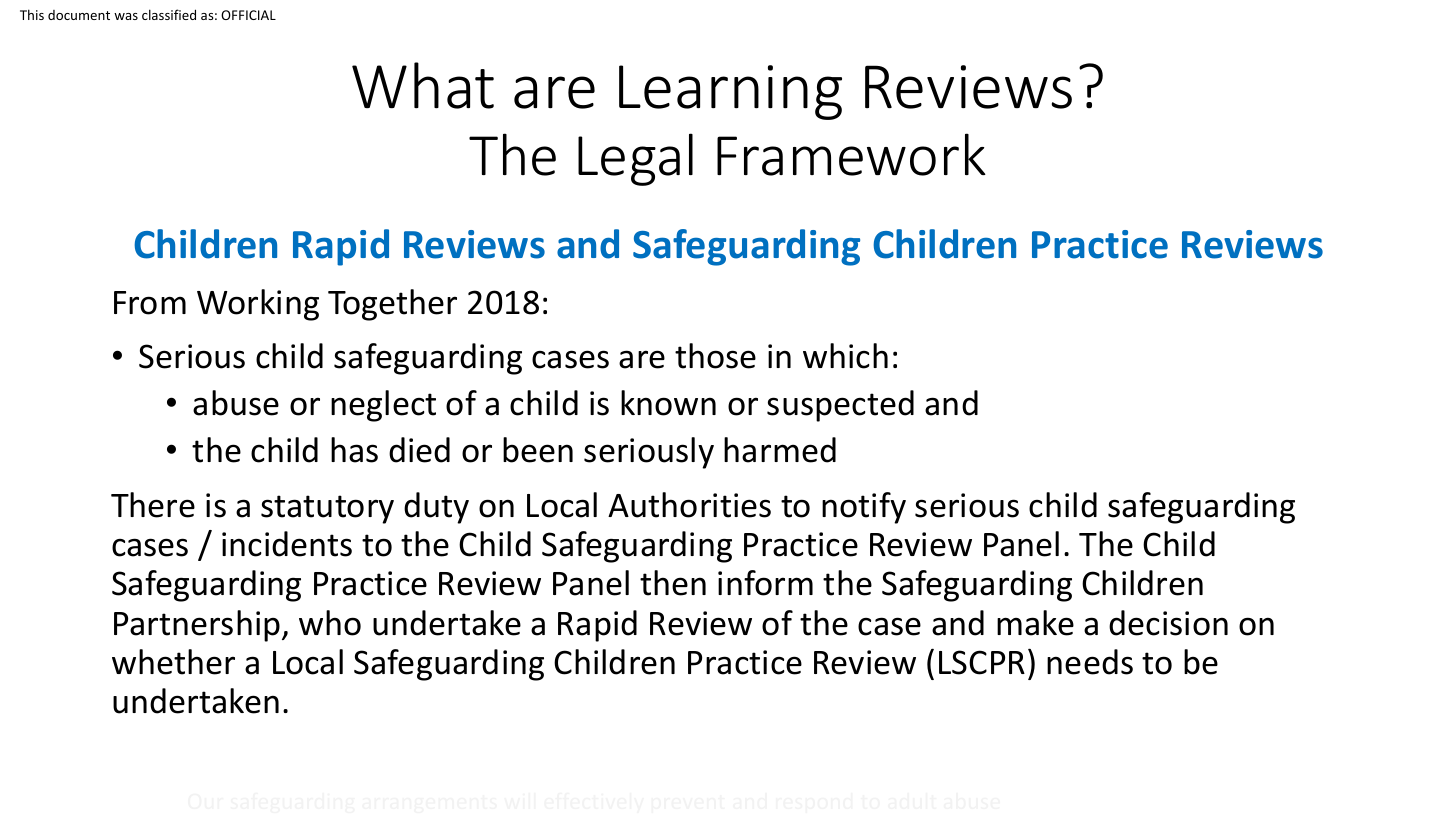 This document has height=819, width=1456. What do you see at coordinates (851, 154) in the document?
I see `Framework` at bounding box center [851, 154].
